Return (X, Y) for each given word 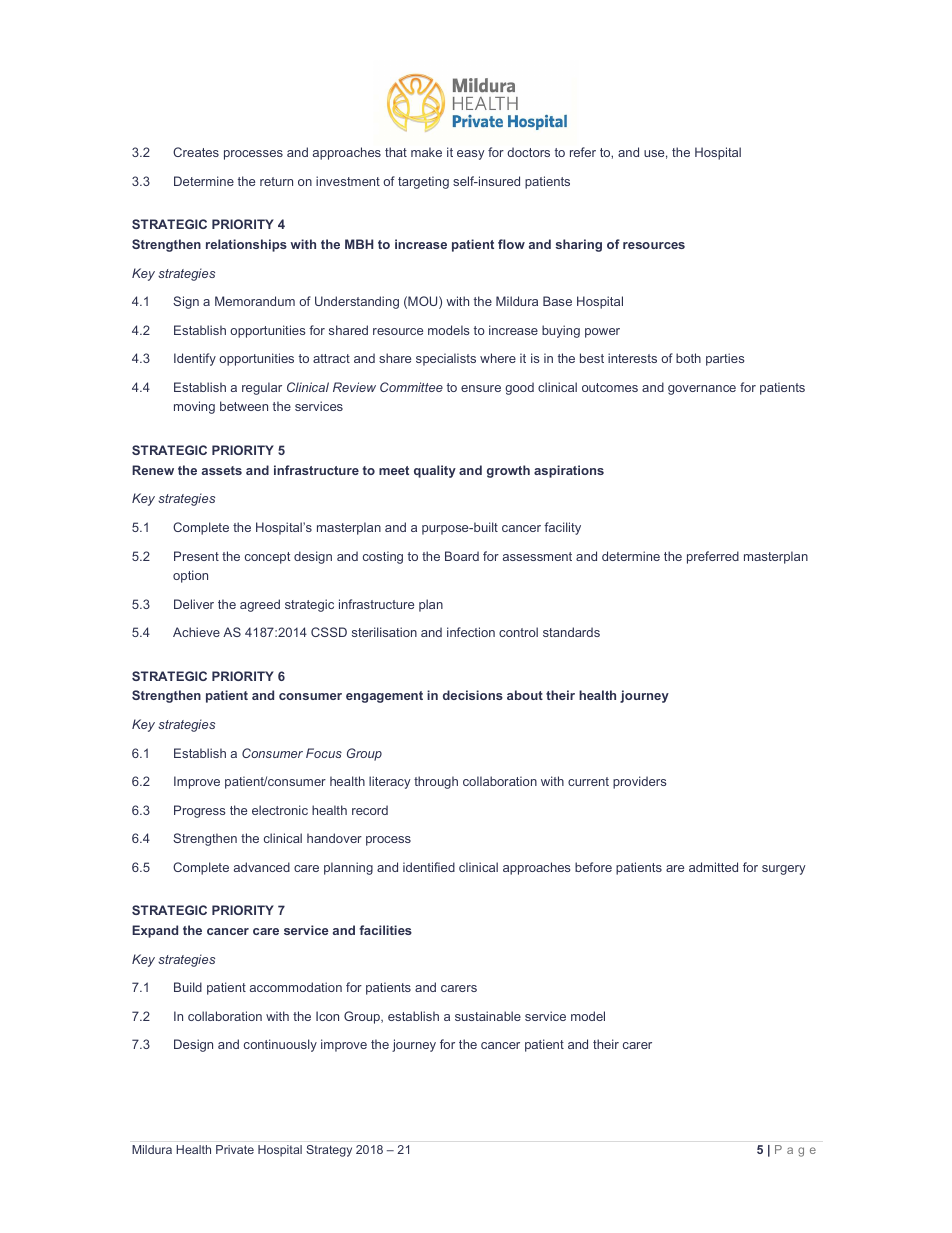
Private (235, 1149)
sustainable (488, 1016)
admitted (713, 867)
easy (471, 155)
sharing (579, 245)
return (276, 181)
